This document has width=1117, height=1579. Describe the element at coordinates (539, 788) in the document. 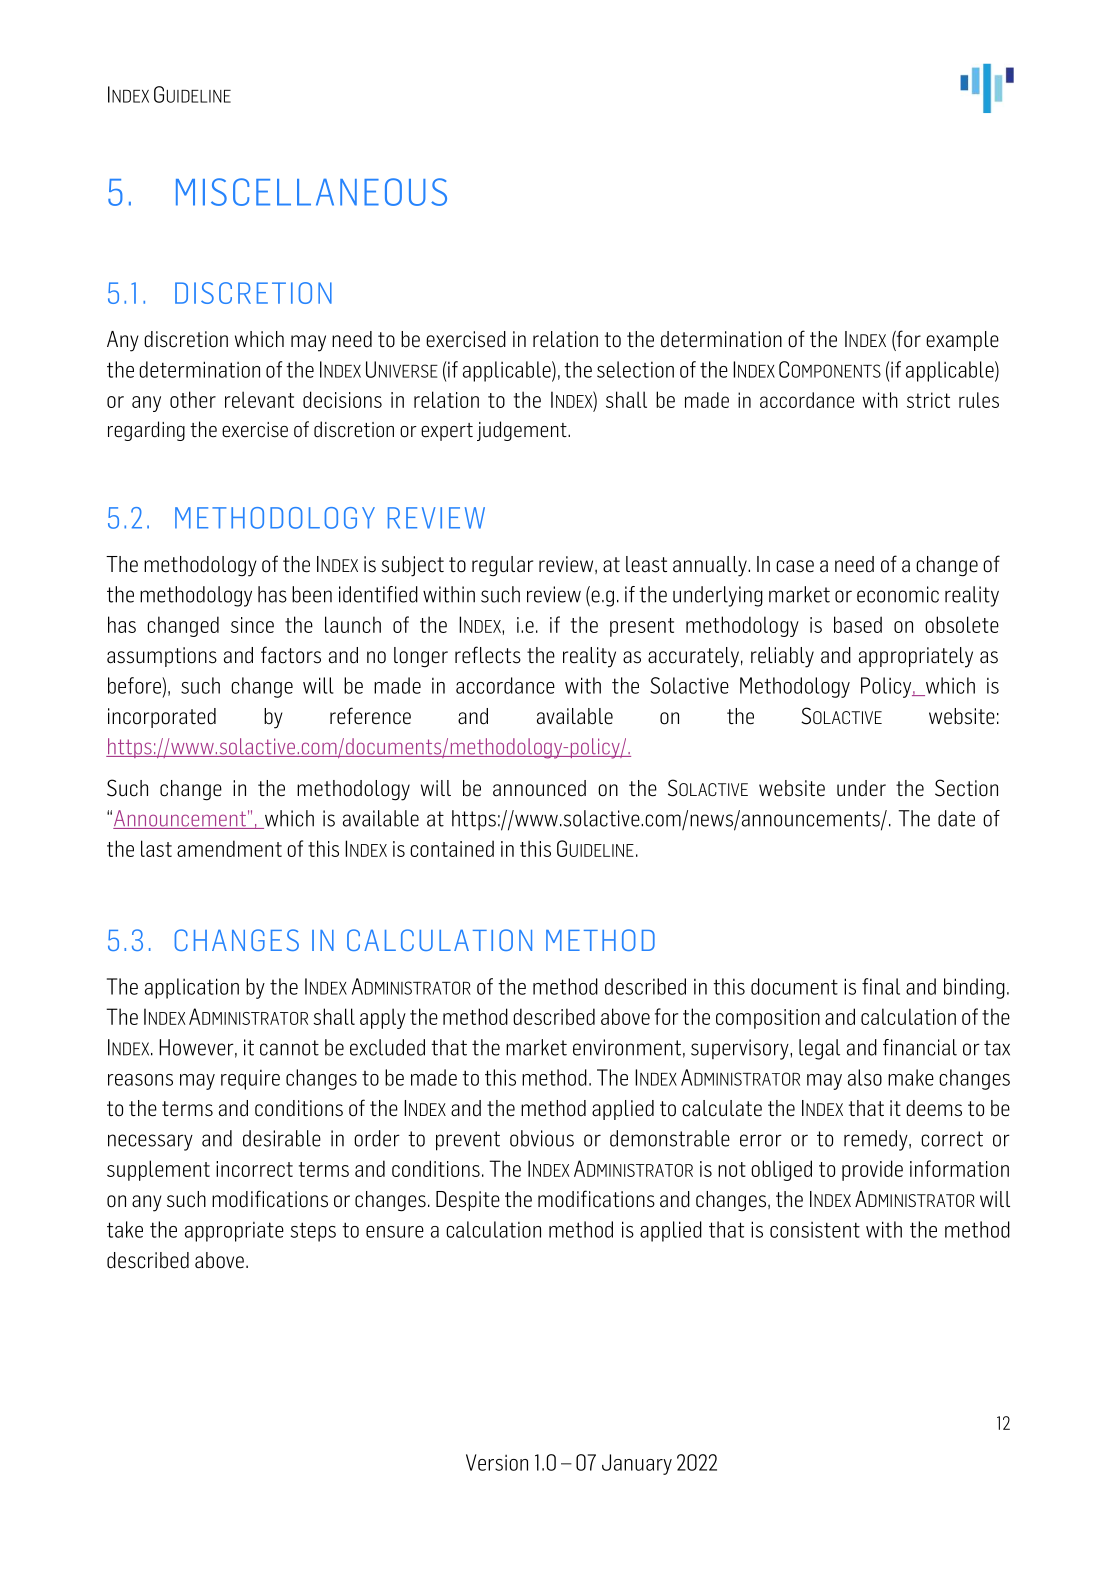

I see `announced` at that location.
